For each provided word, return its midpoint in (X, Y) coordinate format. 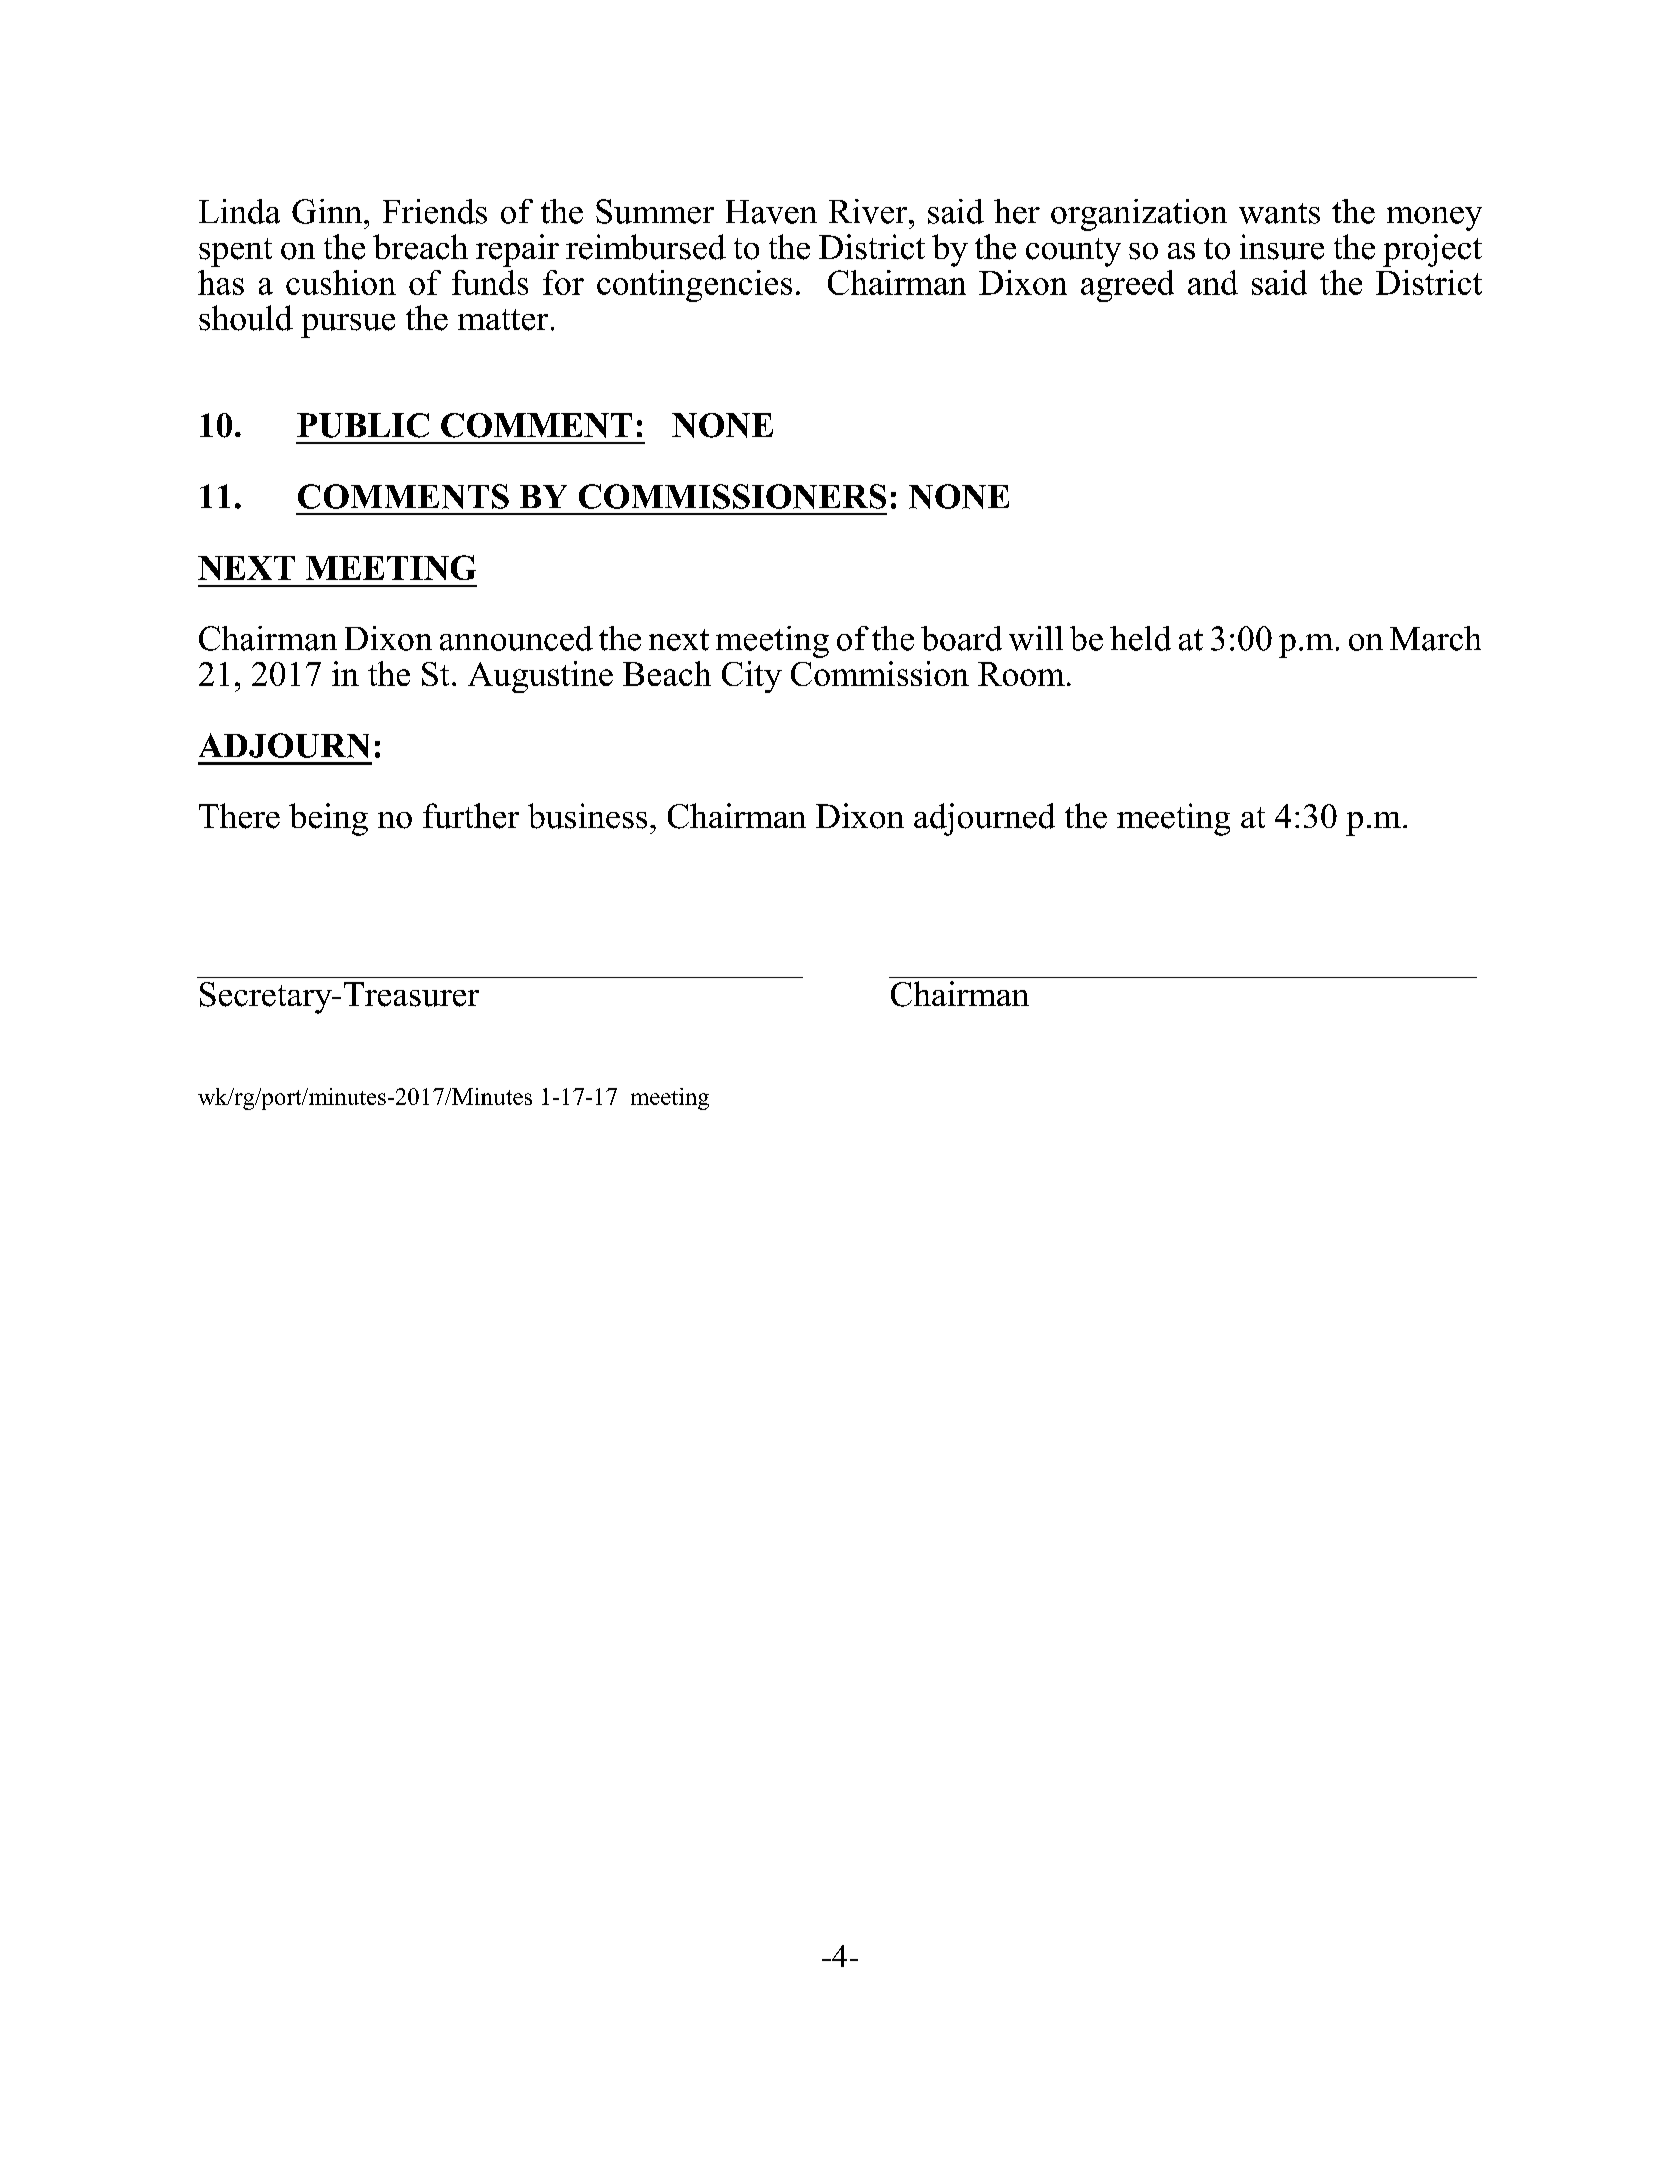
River (869, 211)
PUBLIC (363, 425)
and (1213, 282)
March (1435, 638)
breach (420, 247)
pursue (348, 326)
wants (1279, 213)
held (1140, 638)
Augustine (540, 677)
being (328, 819)
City (752, 677)
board (961, 638)
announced (516, 638)
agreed (1127, 286)
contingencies (694, 286)
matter (503, 320)
